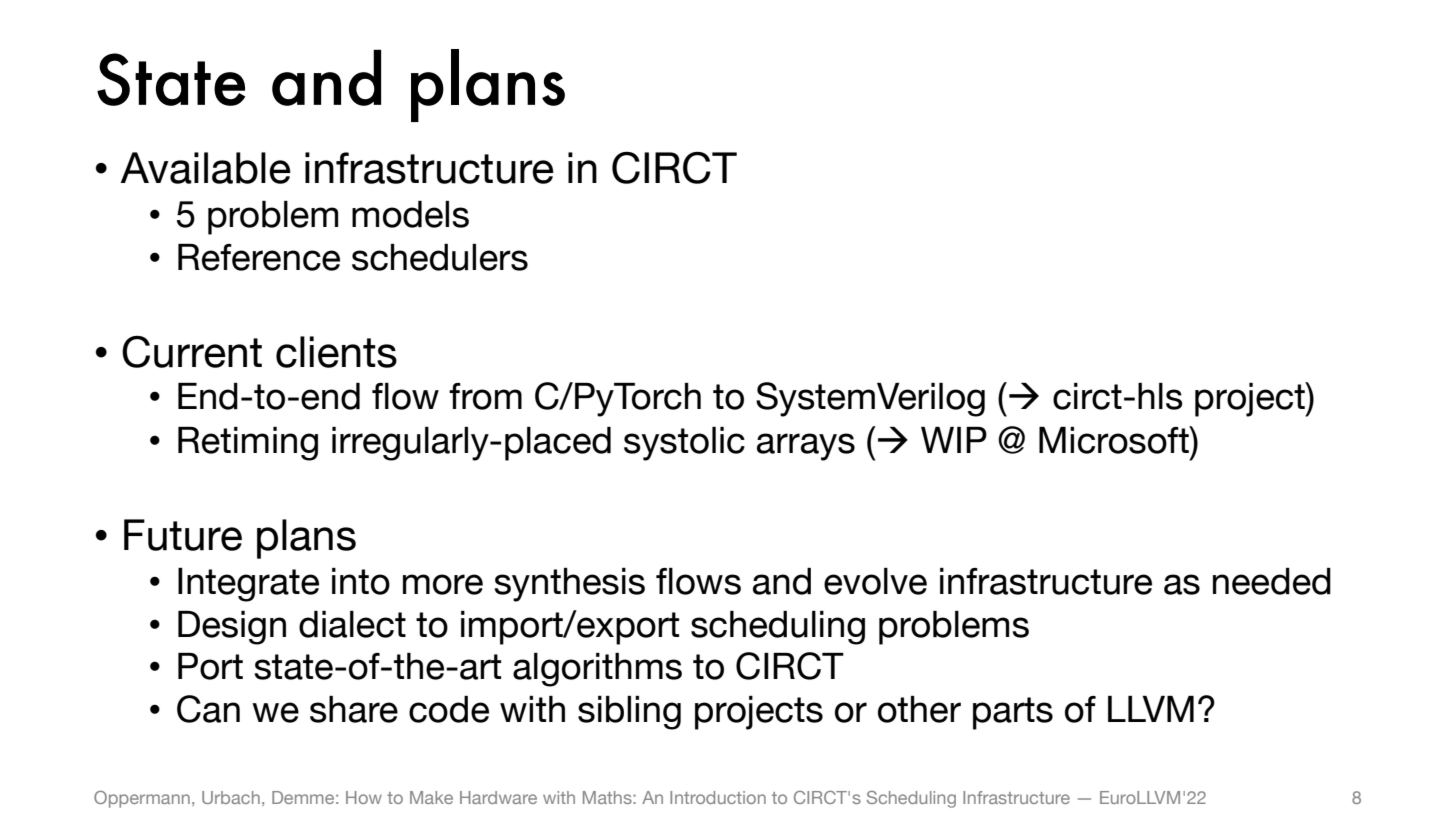 This screenshot has width=1456, height=819. What do you see at coordinates (1115, 440) in the screenshot?
I see `Microsoft` at bounding box center [1115, 440].
